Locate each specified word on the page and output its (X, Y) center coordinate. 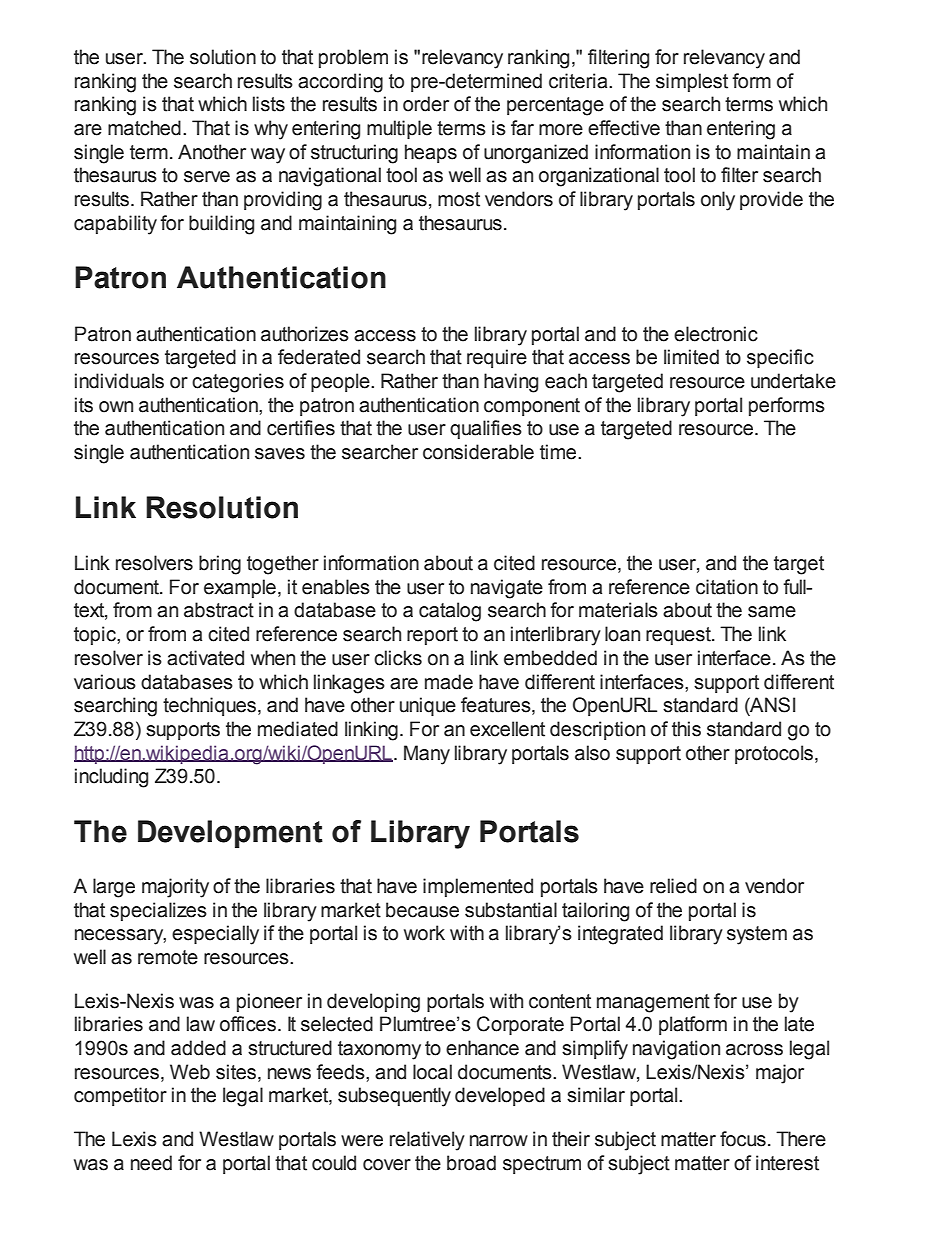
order (426, 104)
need (151, 1163)
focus (743, 1139)
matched (144, 128)
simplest (692, 82)
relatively (427, 1141)
